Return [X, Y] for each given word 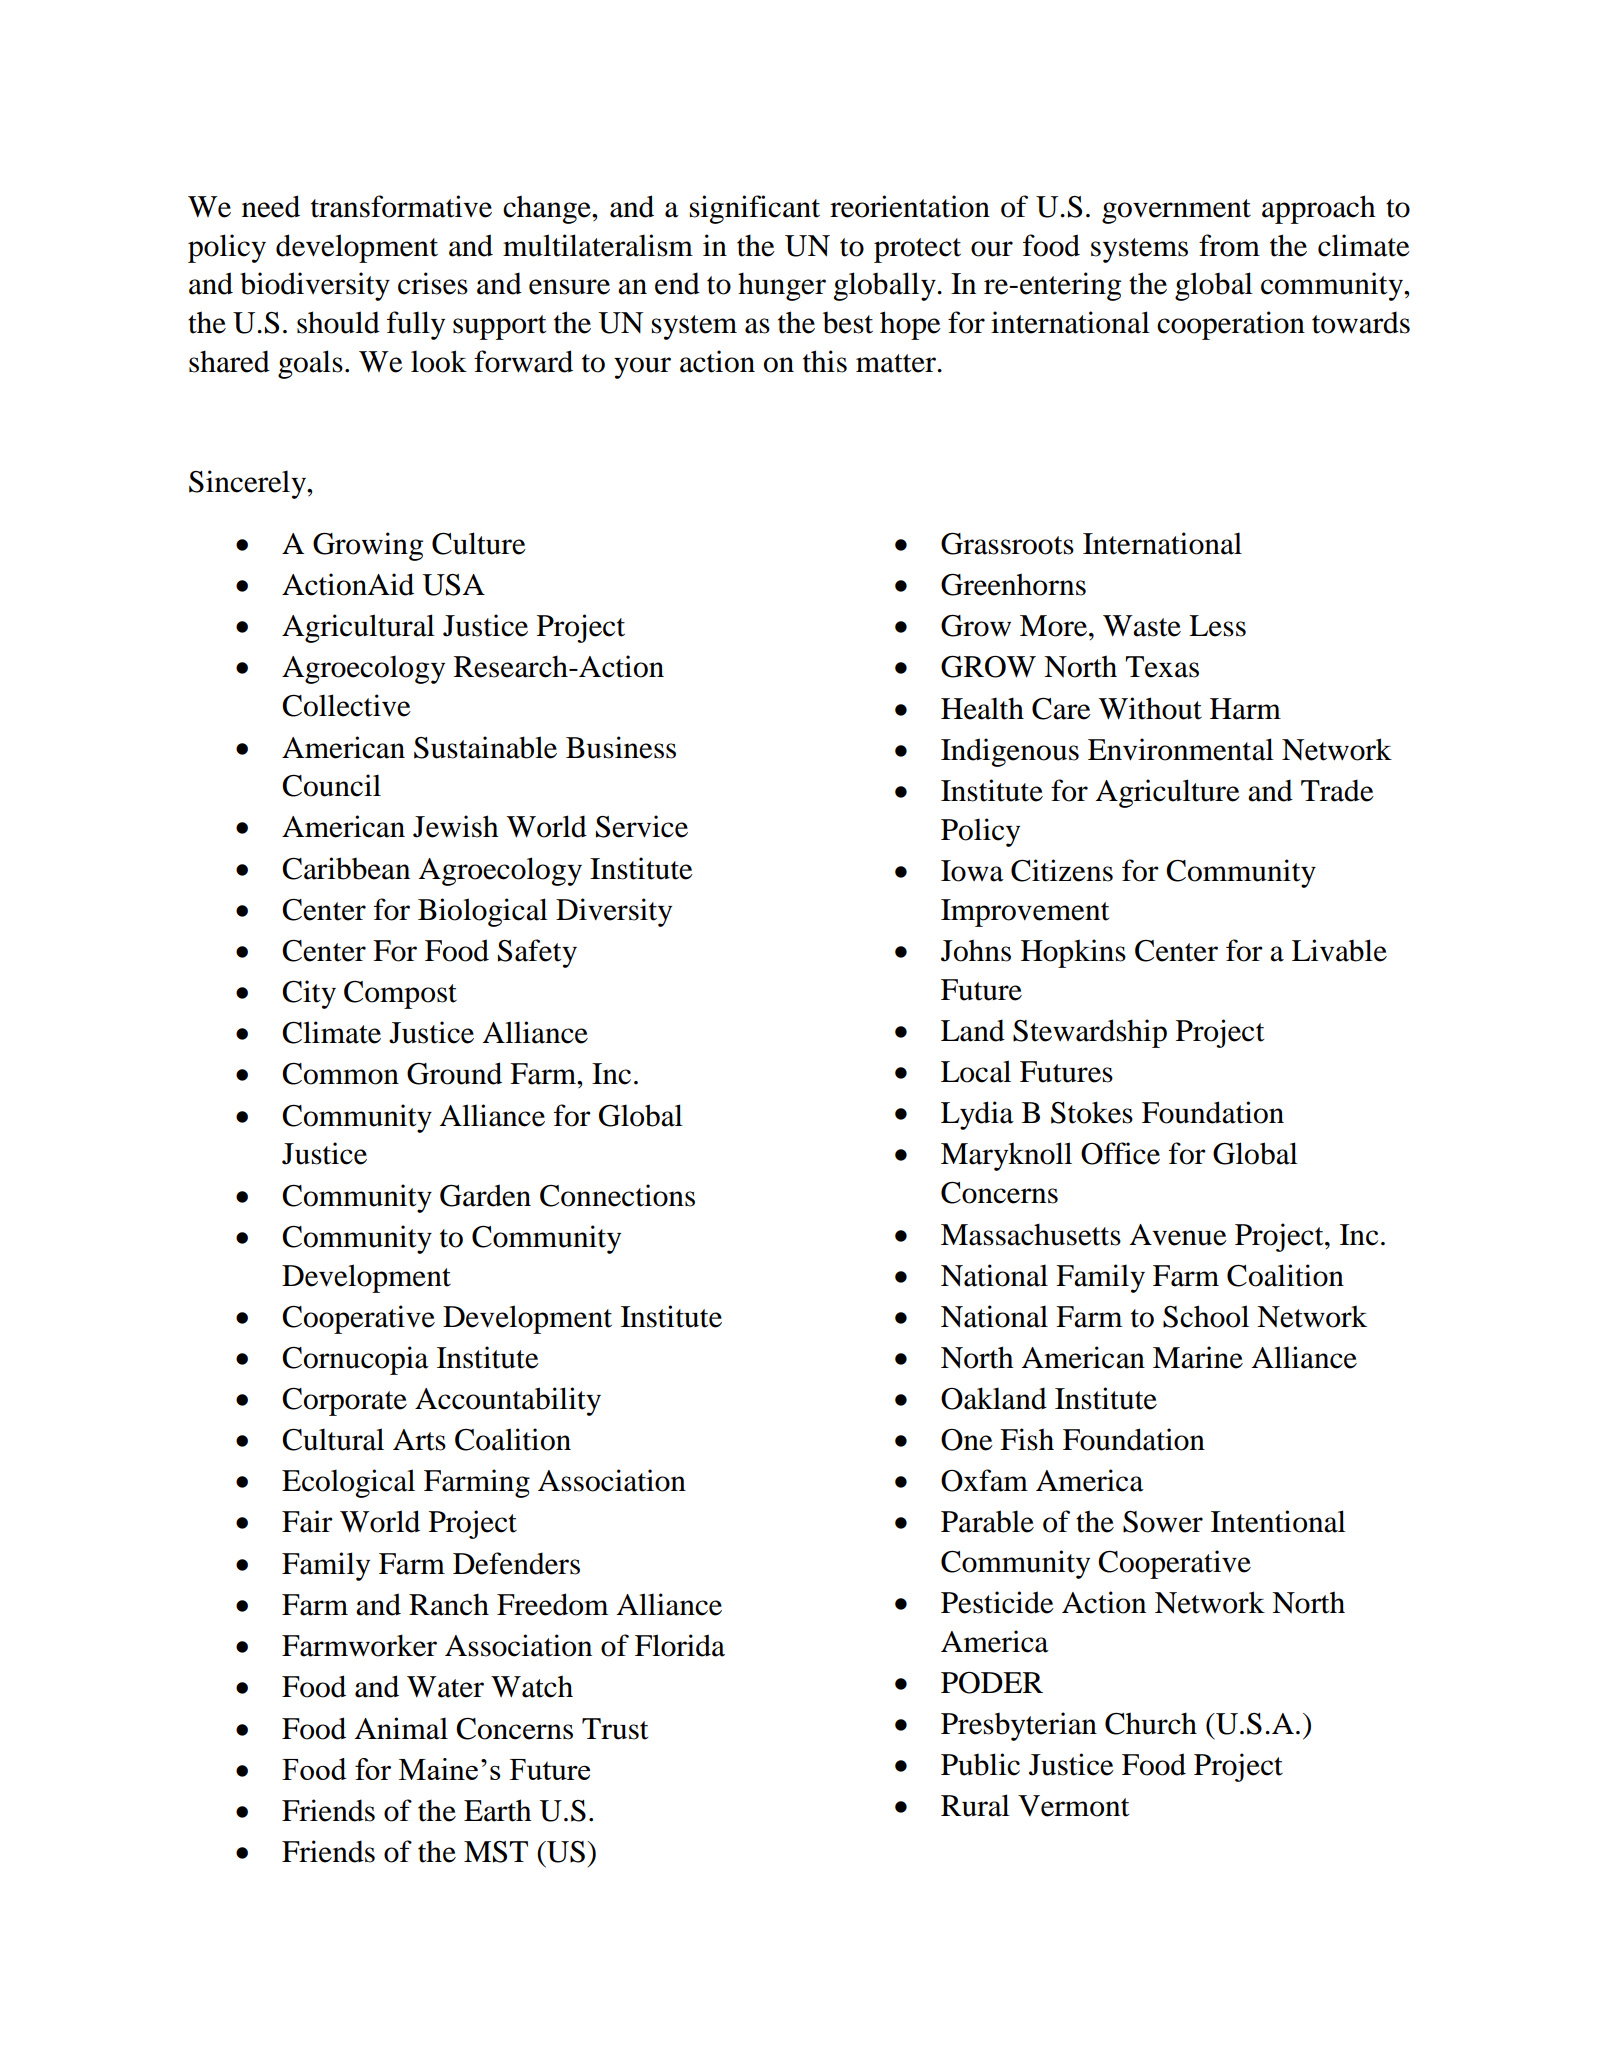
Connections [617, 1195]
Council [331, 785]
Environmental [1181, 749]
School [1206, 1316]
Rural [975, 1805]
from [1229, 245]
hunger [782, 286]
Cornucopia [355, 1360]
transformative [401, 206]
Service [642, 826]
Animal [401, 1728]
